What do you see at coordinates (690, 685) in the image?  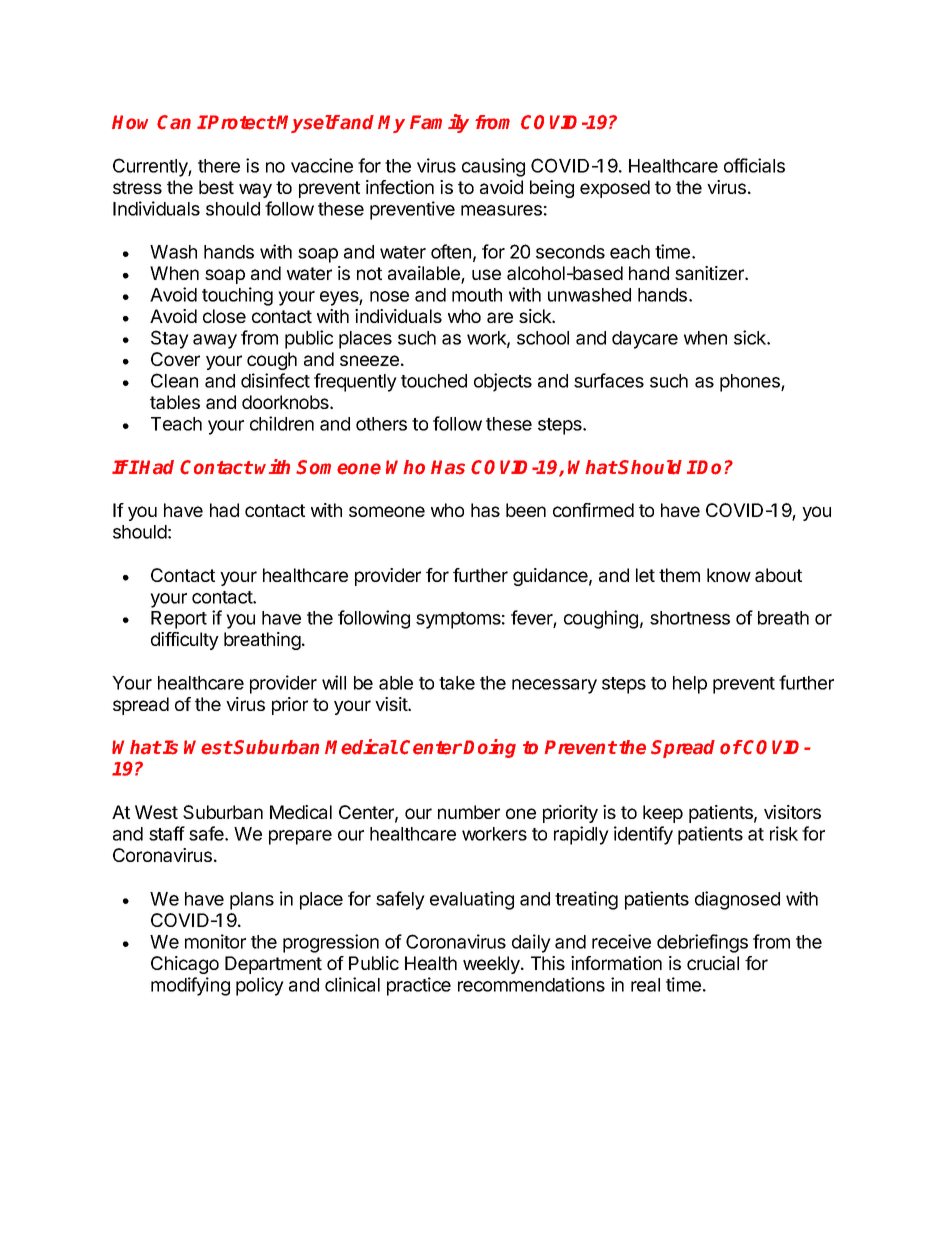 I see `help` at bounding box center [690, 685].
